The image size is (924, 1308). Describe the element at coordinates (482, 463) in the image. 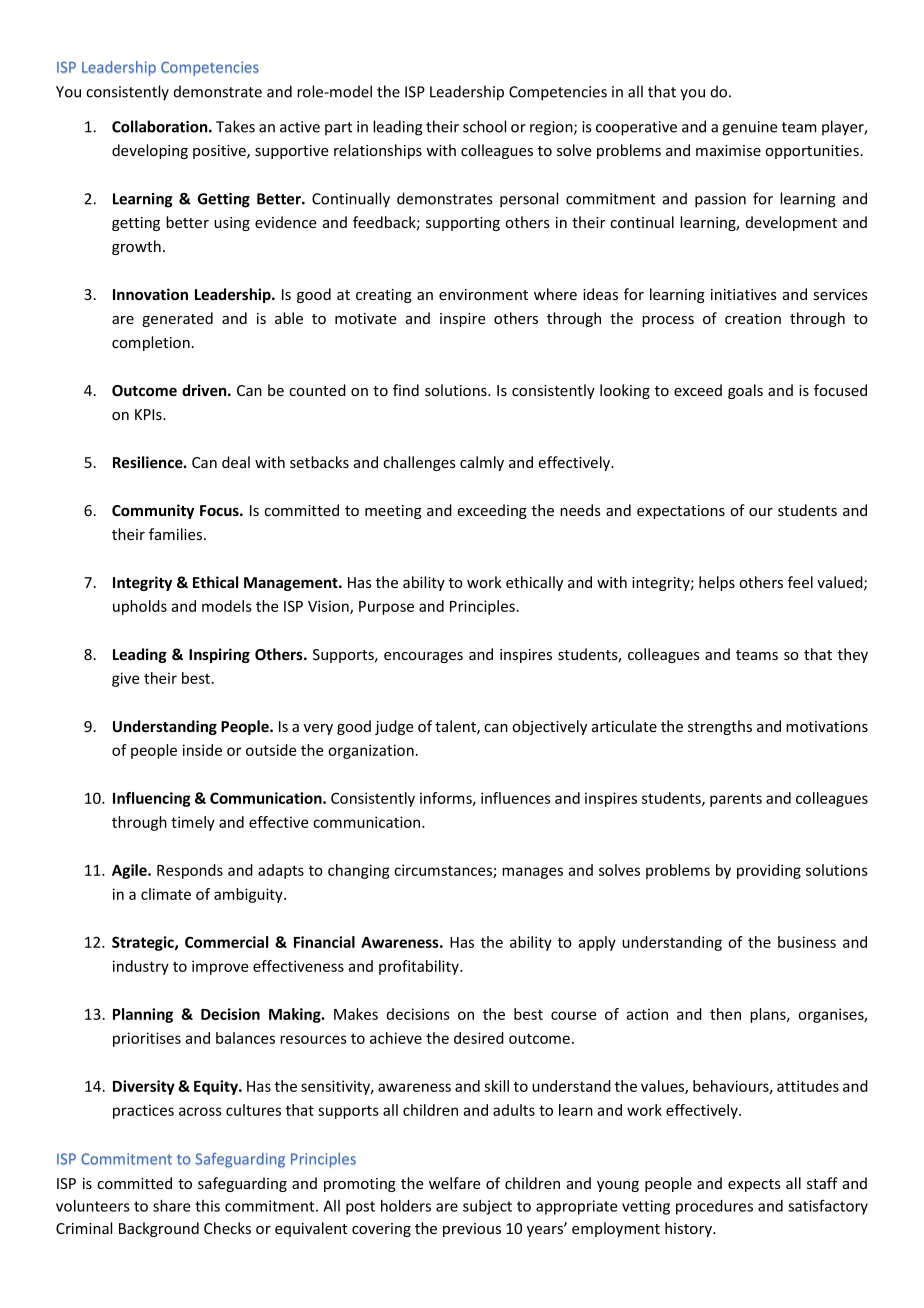

I see `calmly` at that location.
